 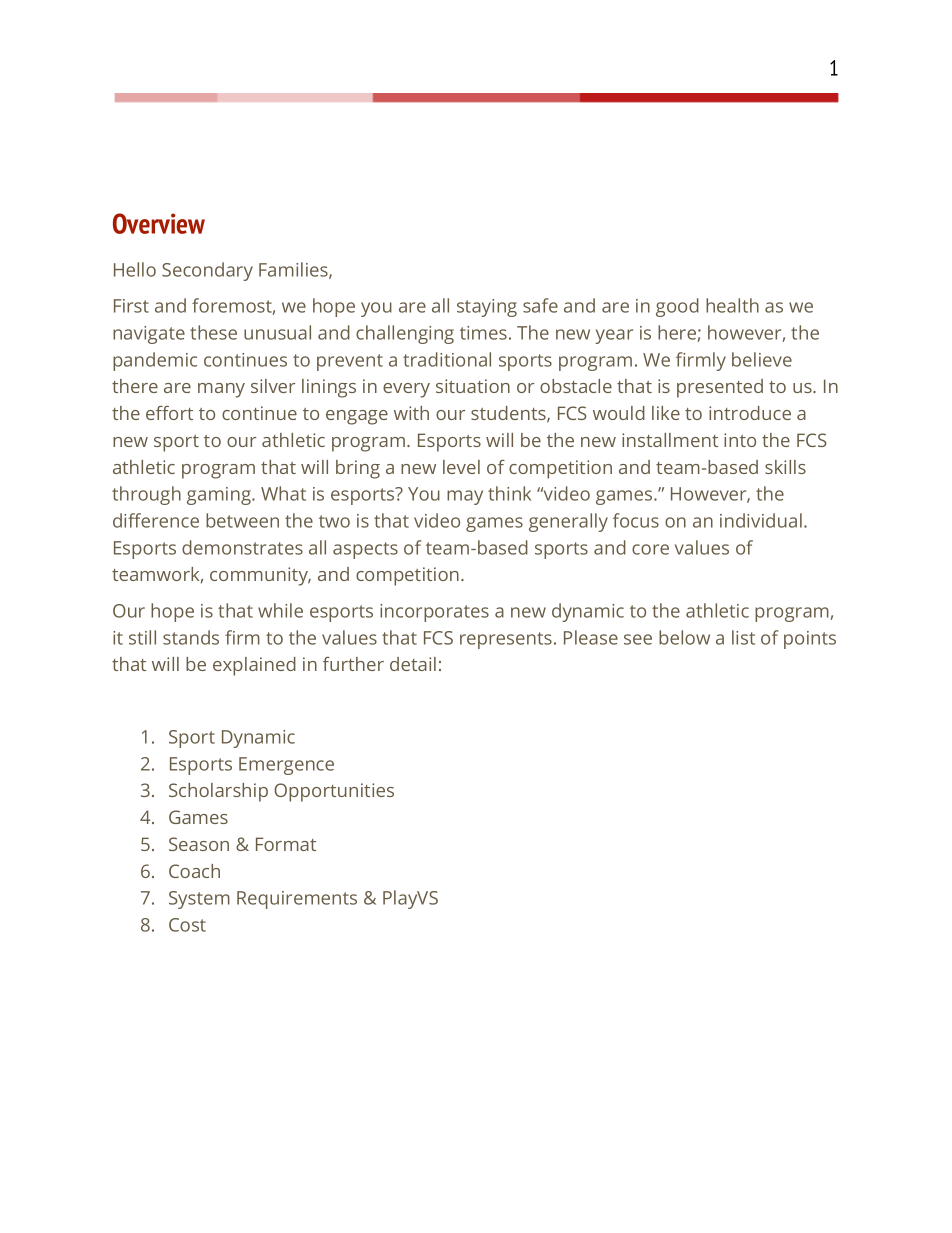 I want to click on System, so click(x=199, y=900).
